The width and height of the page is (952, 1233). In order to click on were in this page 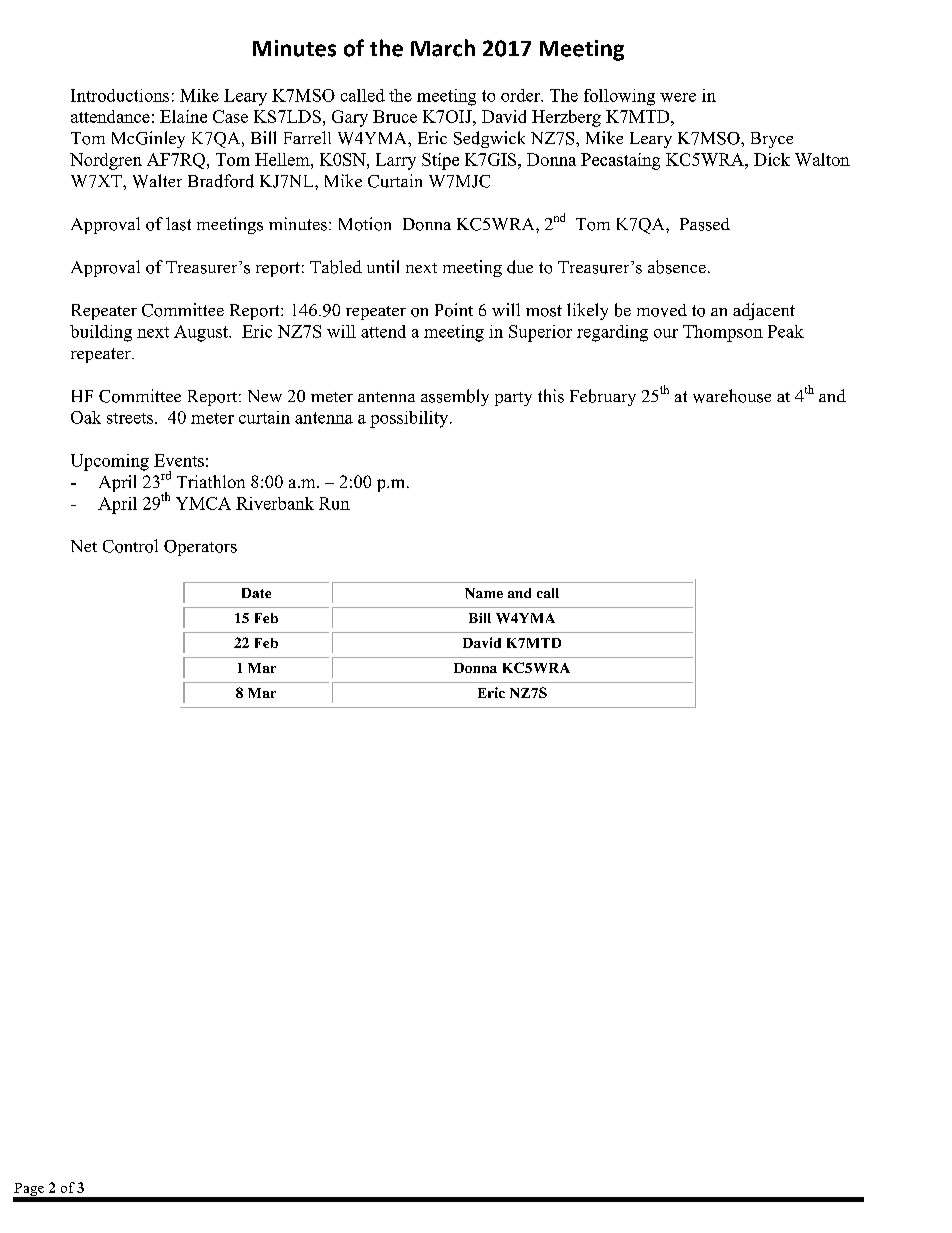, I will do `click(678, 97)`.
